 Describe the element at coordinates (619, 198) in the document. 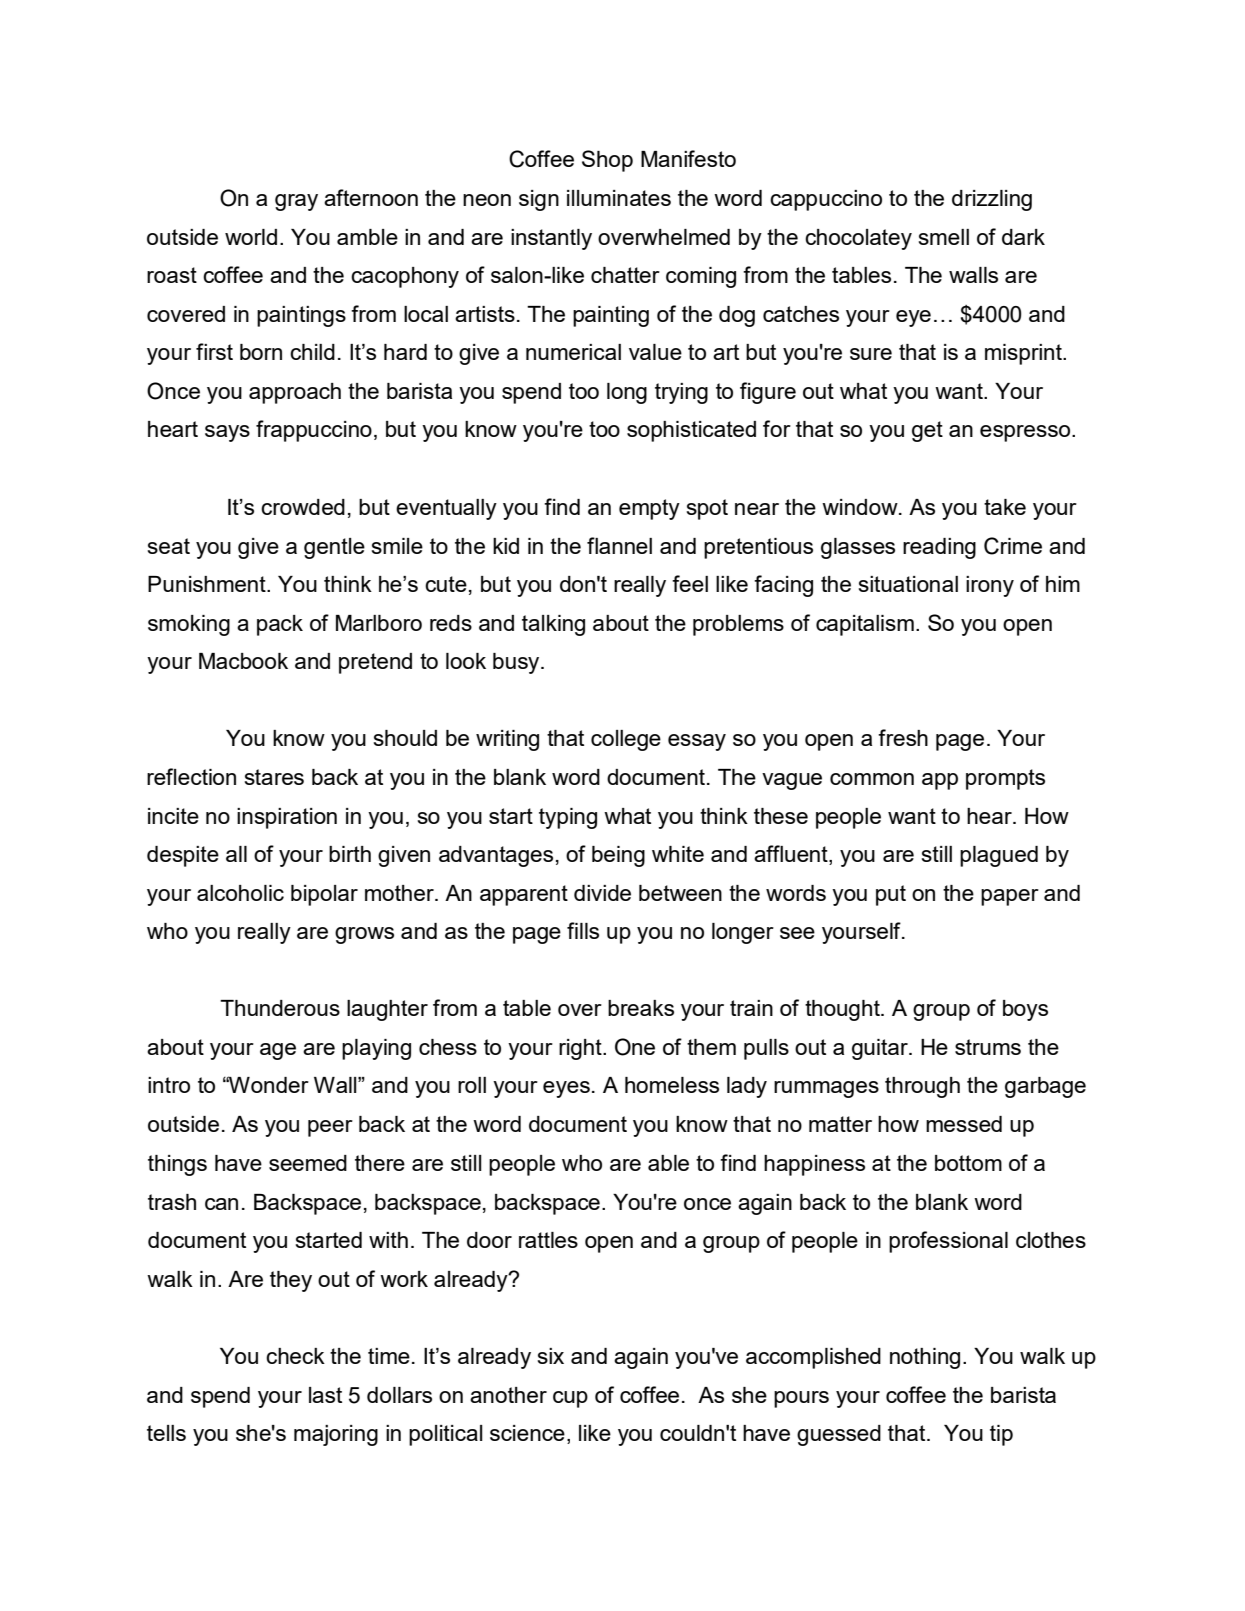

I see `illuminates` at that location.
